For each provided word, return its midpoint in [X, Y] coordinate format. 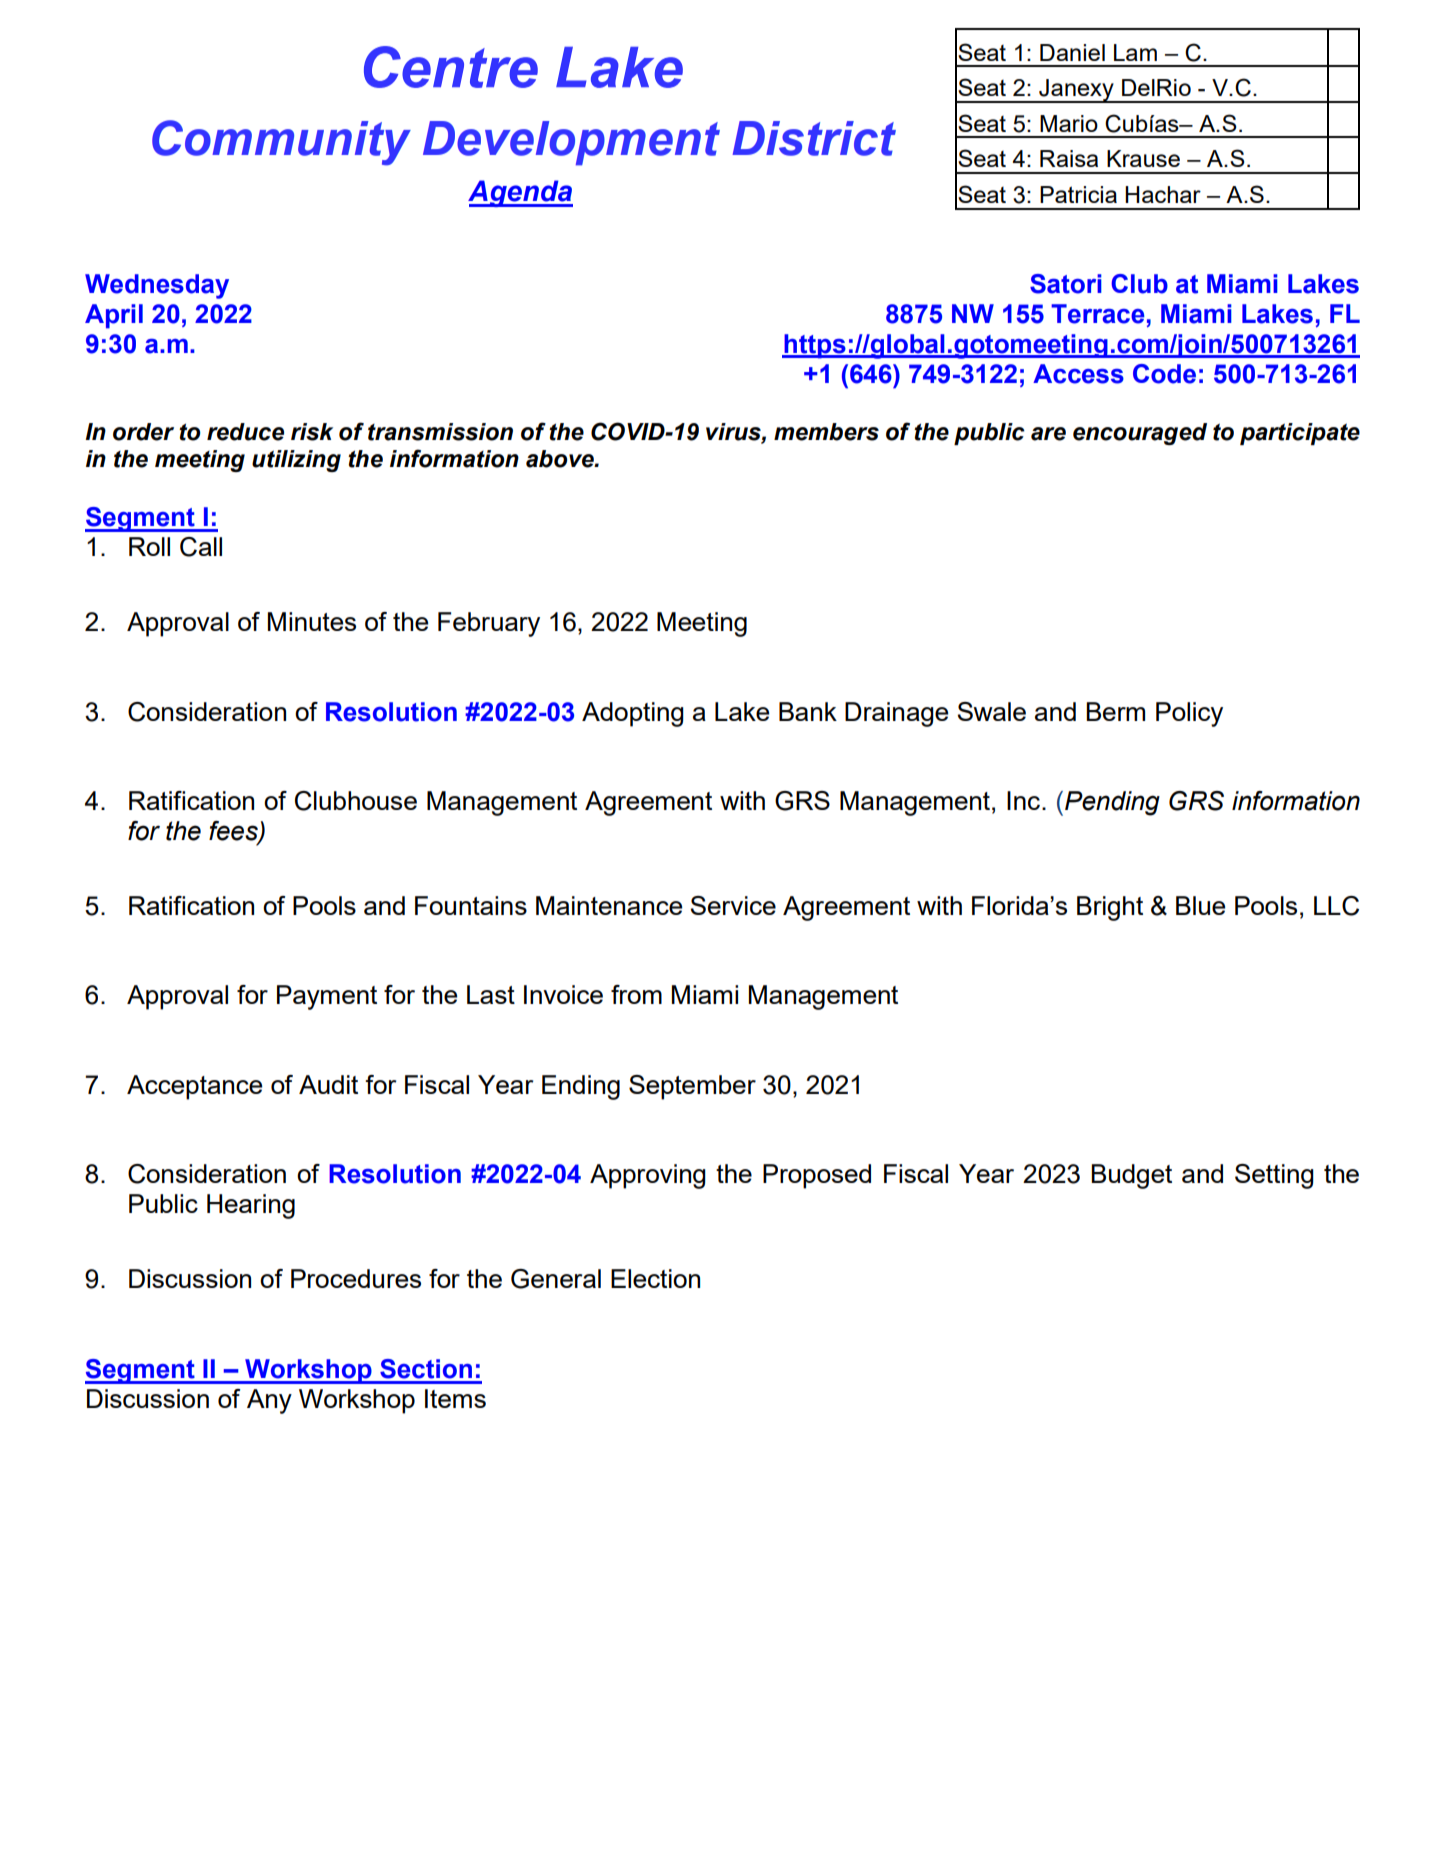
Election [655, 1278]
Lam [1135, 52]
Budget [1131, 1176]
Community [281, 143]
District [814, 138]
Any [269, 1401]
